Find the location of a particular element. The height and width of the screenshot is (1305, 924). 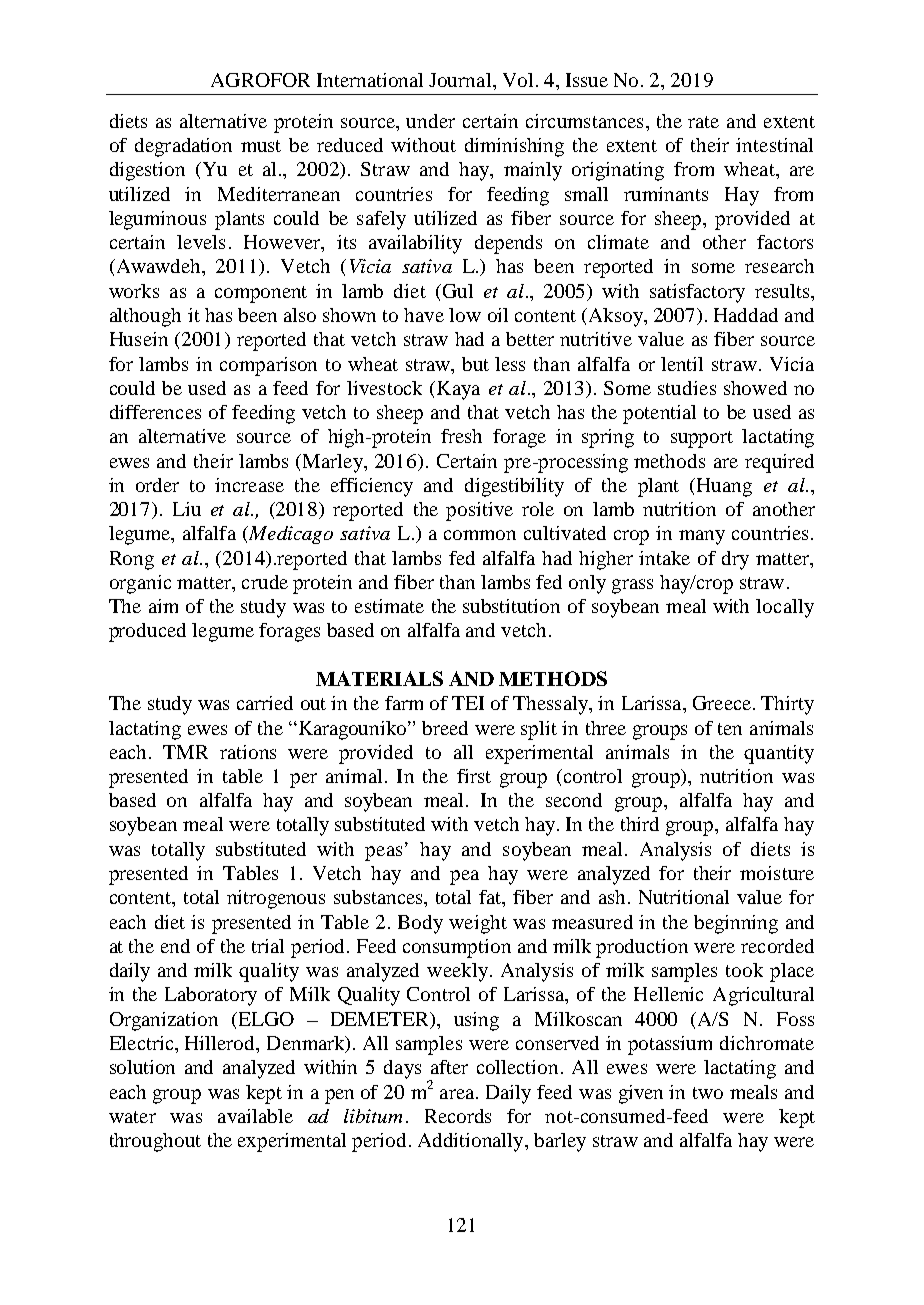

available is located at coordinates (255, 1116).
